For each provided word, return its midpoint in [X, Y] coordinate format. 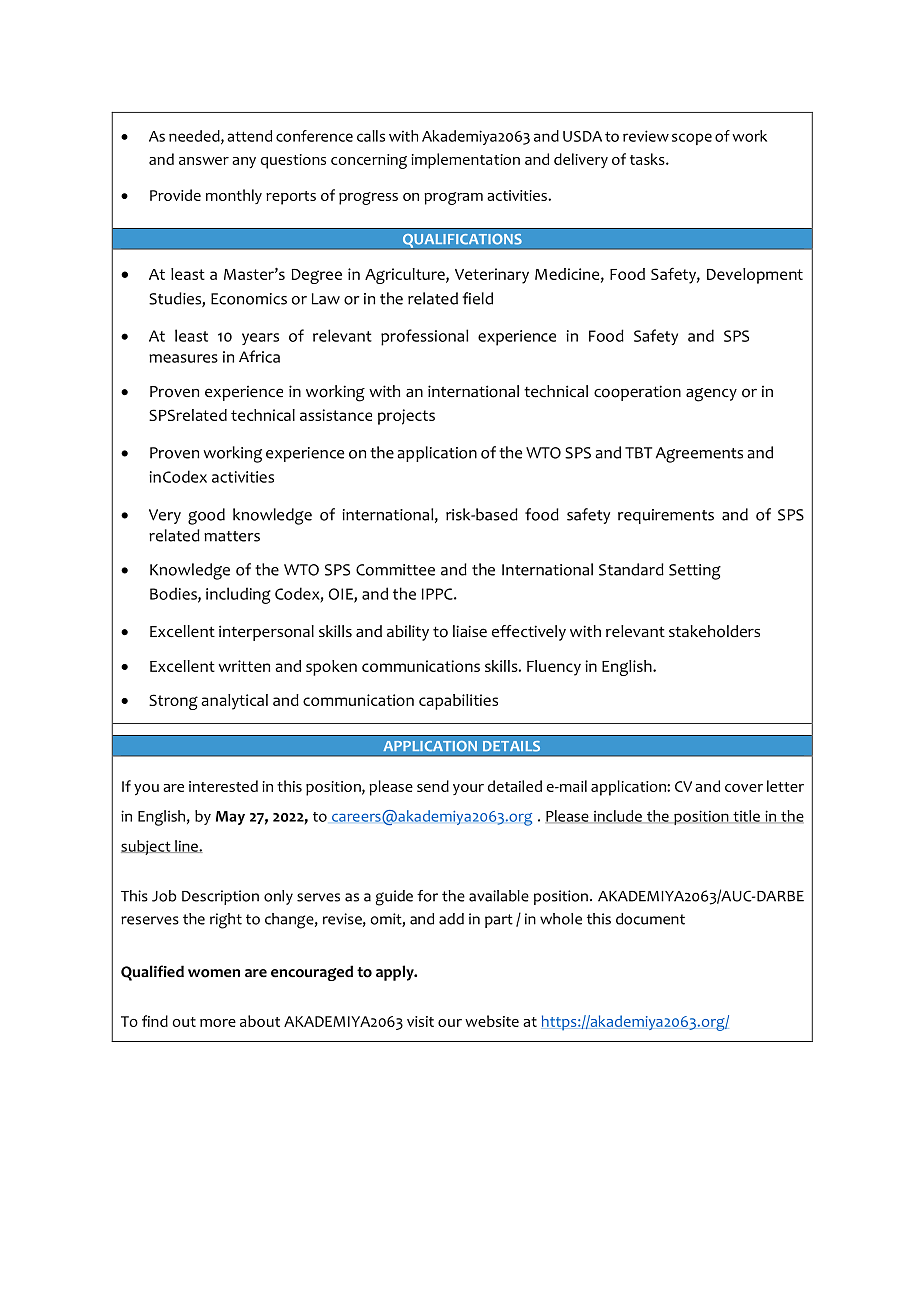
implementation [465, 161]
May [230, 818]
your [468, 789]
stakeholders [714, 631]
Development [755, 276]
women [214, 973]
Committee [395, 570]
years [260, 339]
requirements [666, 516]
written [244, 666]
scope [692, 139]
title [746, 816]
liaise [470, 631]
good [206, 516]
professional [424, 337]
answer [204, 161]
